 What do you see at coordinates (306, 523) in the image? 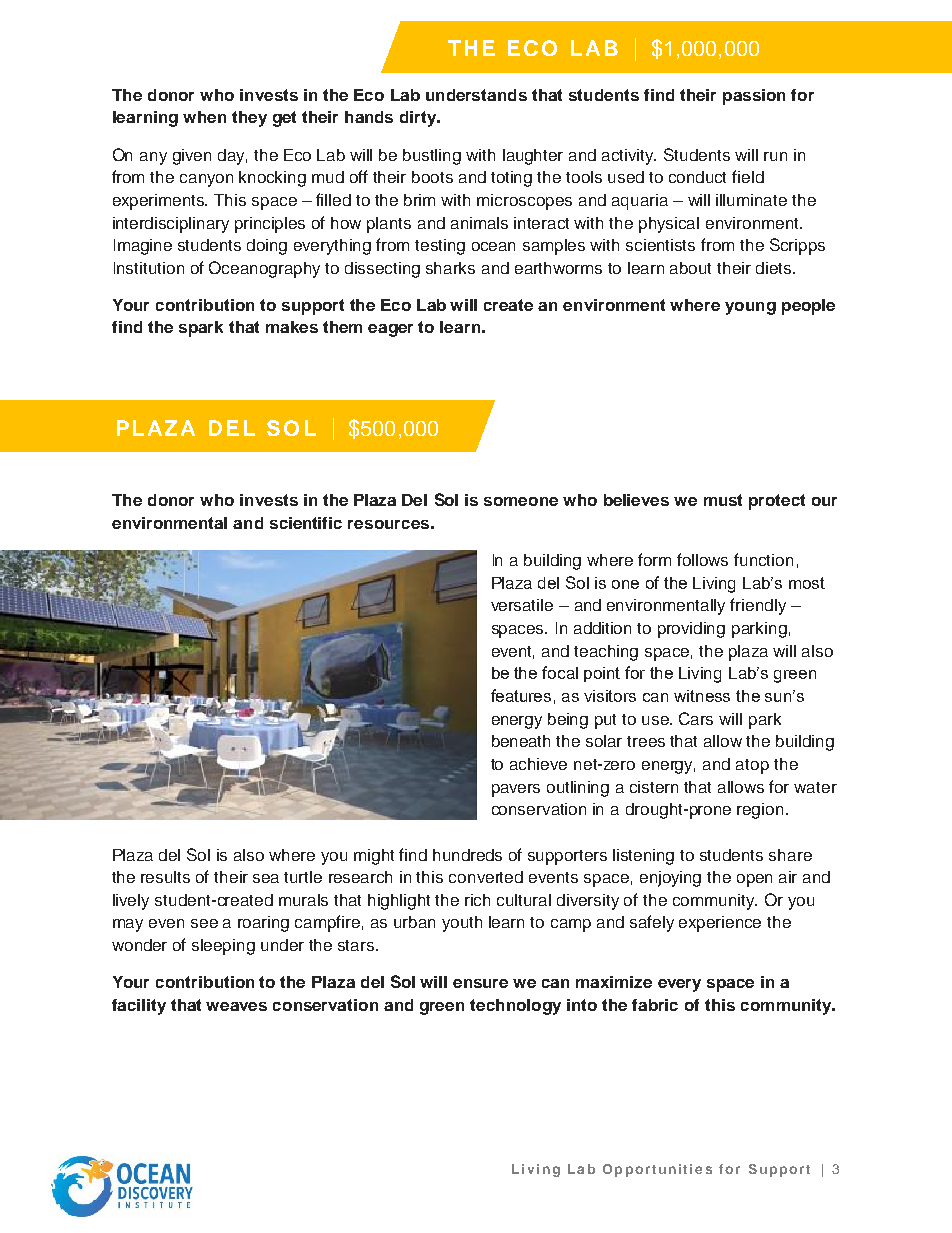
I see `scientific` at bounding box center [306, 523].
